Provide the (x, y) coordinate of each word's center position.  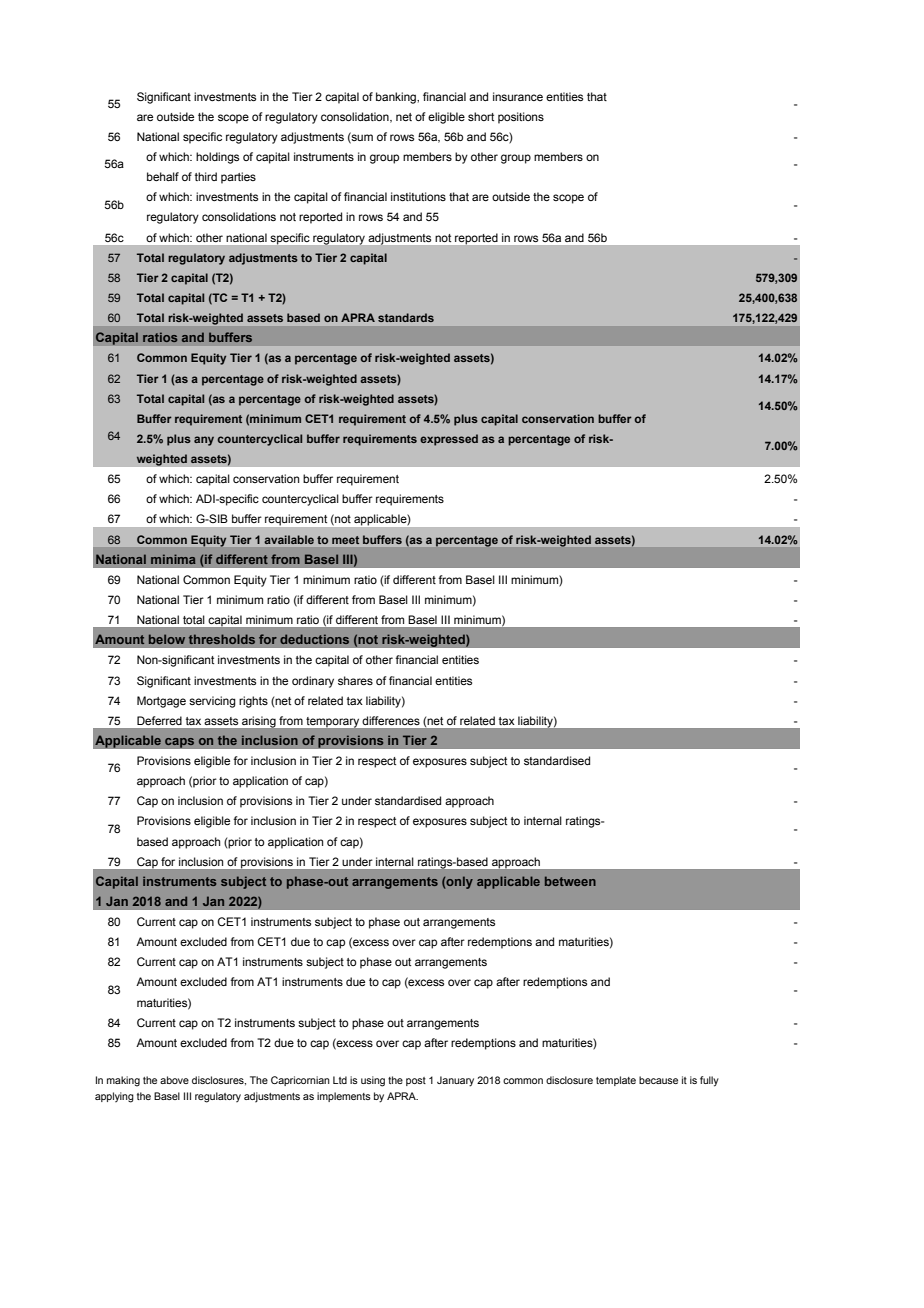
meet (345, 540)
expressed (449, 440)
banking (397, 98)
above (174, 1080)
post (416, 1081)
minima (173, 559)
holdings (217, 158)
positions (521, 118)
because (658, 1080)
